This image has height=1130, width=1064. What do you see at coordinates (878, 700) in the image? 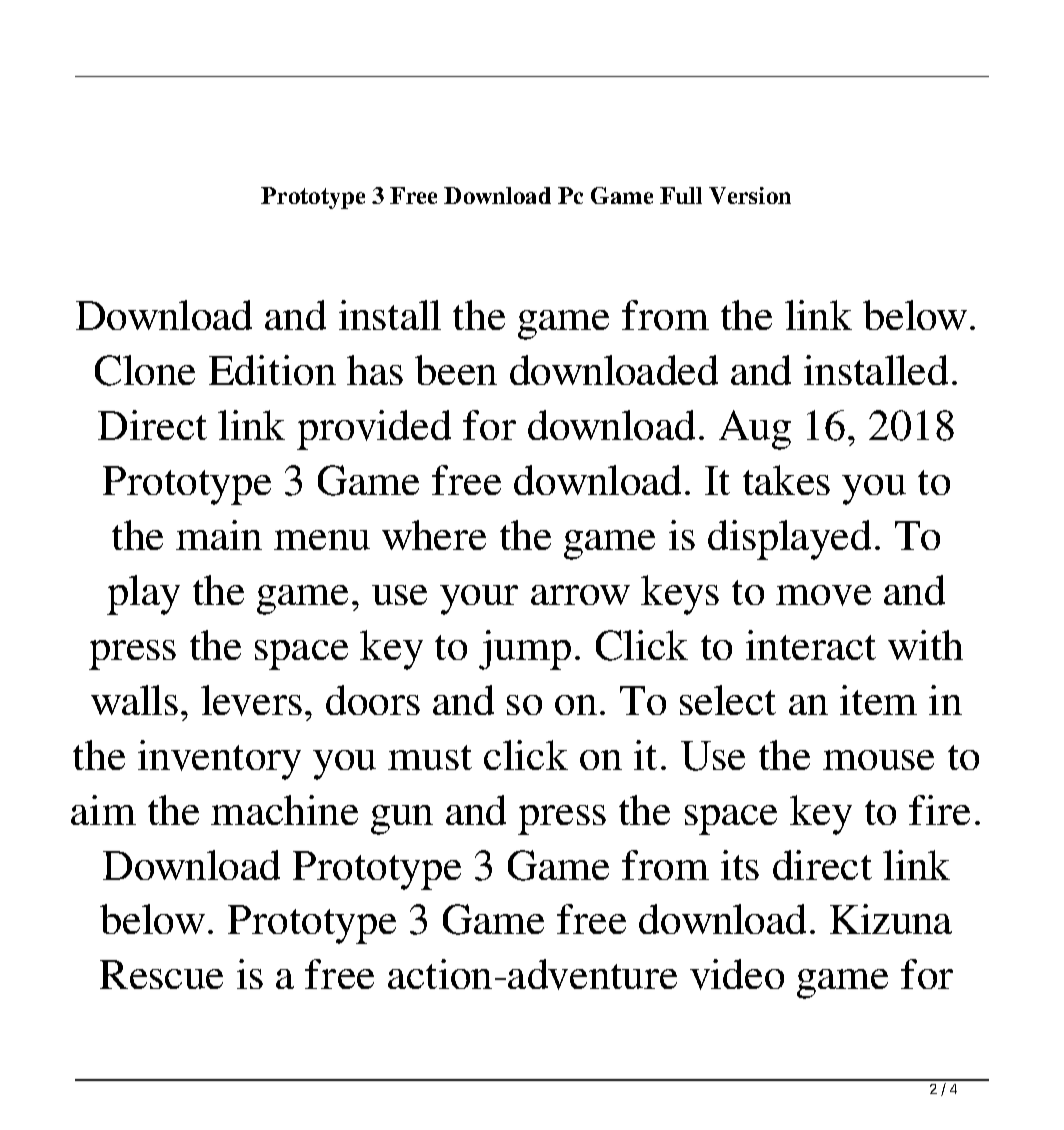
I see `item` at bounding box center [878, 700].
